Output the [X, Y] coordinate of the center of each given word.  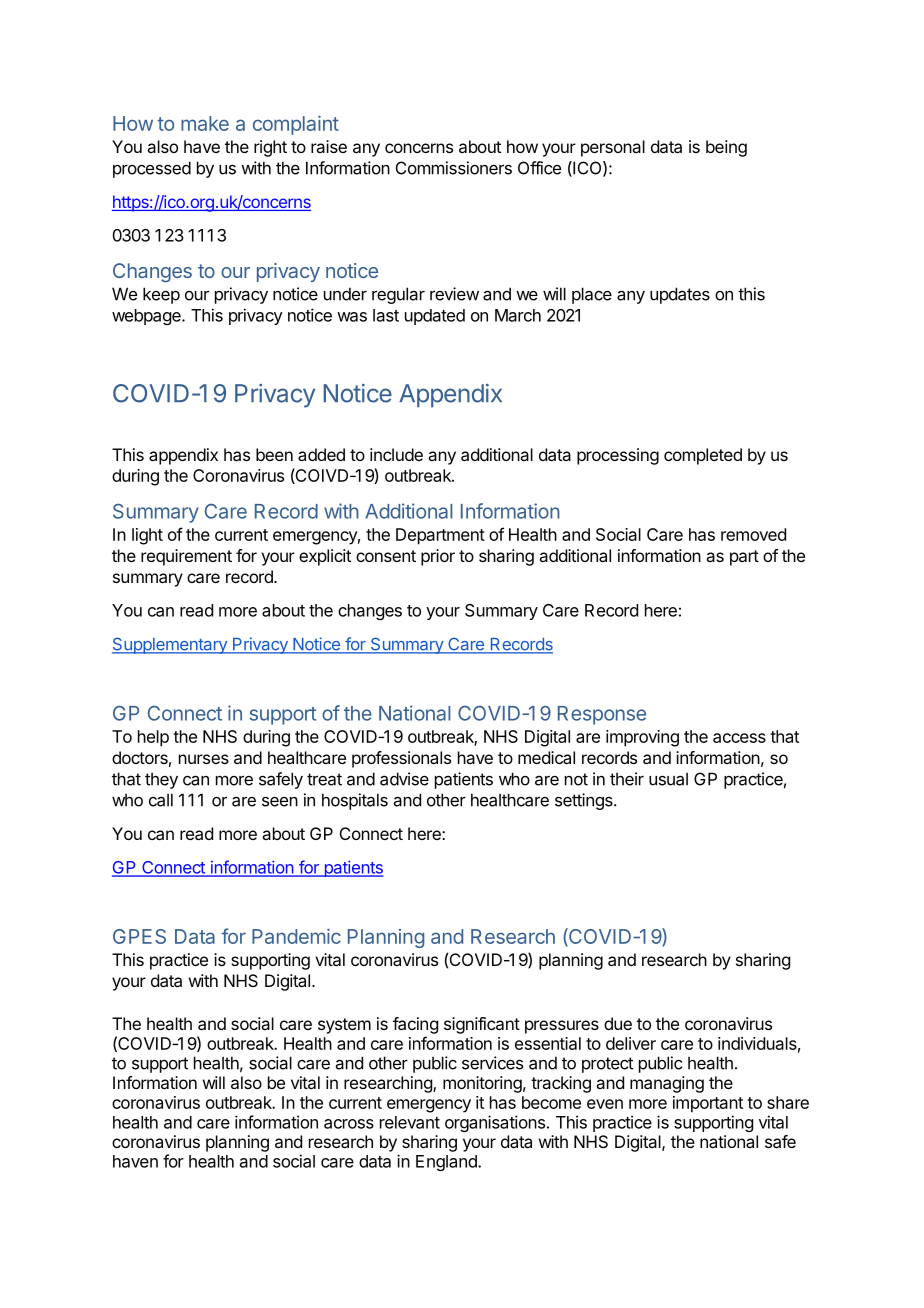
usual [668, 779]
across [349, 1124]
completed [703, 456]
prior [438, 557]
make [205, 123]
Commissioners [454, 168]
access [739, 738]
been [274, 454]
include [396, 454]
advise [404, 779]
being [726, 148]
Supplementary [170, 645]
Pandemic [296, 936]
